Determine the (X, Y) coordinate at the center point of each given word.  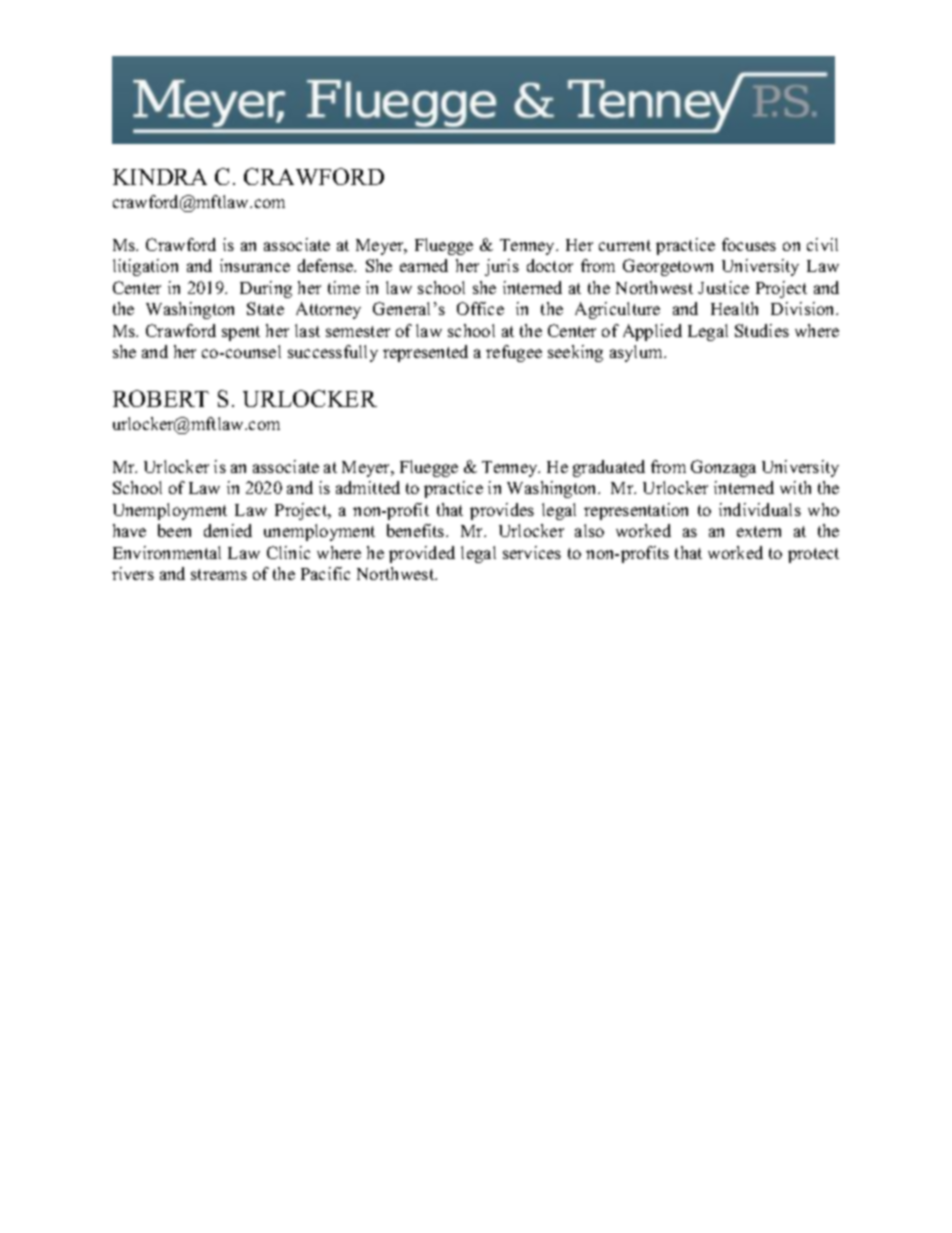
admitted (368, 487)
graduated (609, 468)
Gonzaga (723, 468)
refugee (514, 353)
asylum (637, 353)
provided (422, 554)
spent (241, 333)
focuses (749, 244)
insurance (255, 265)
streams (219, 574)
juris (502, 267)
